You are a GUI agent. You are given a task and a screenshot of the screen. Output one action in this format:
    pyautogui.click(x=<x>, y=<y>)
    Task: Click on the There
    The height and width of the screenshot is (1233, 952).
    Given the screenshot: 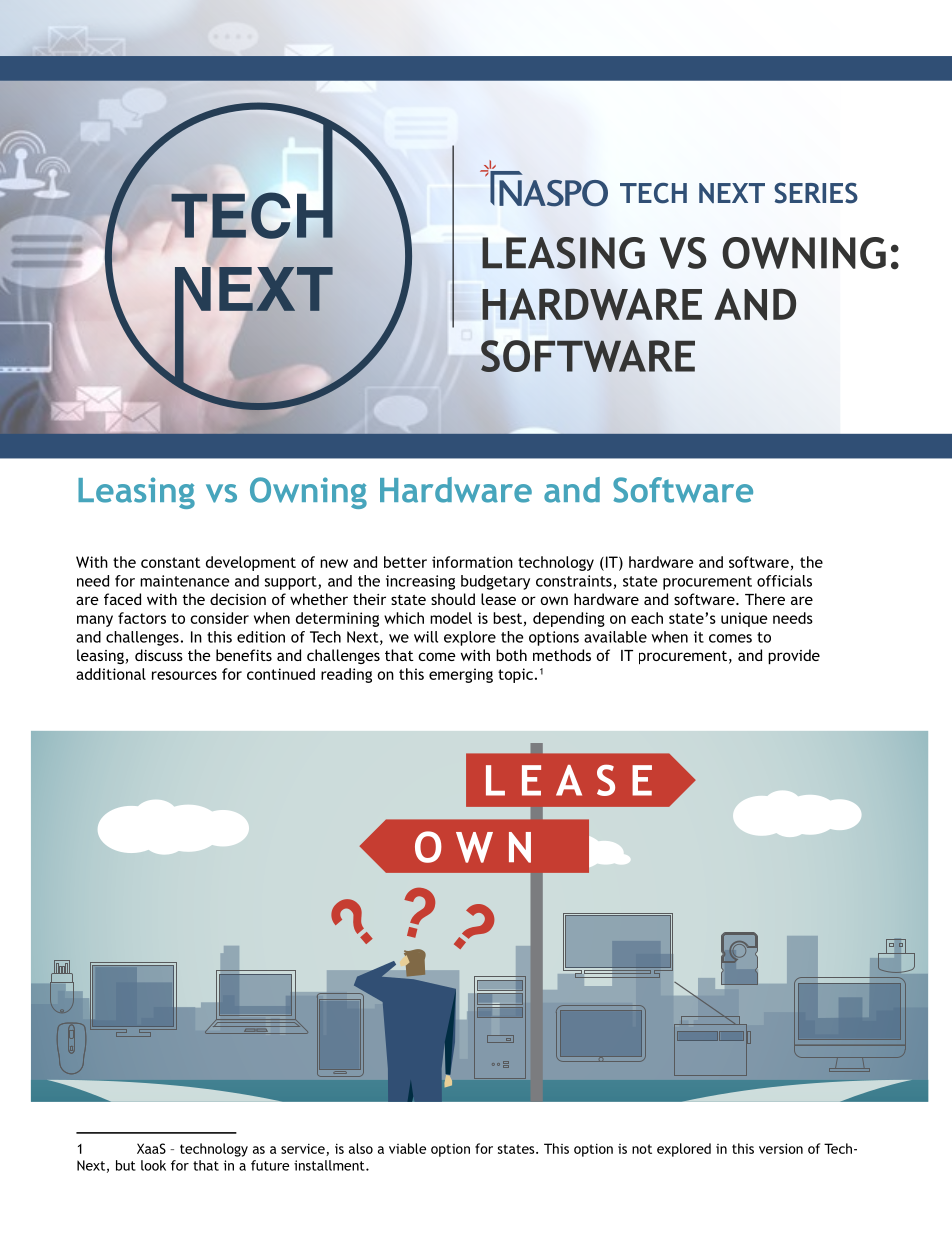 What is the action you would take?
    pyautogui.click(x=765, y=599)
